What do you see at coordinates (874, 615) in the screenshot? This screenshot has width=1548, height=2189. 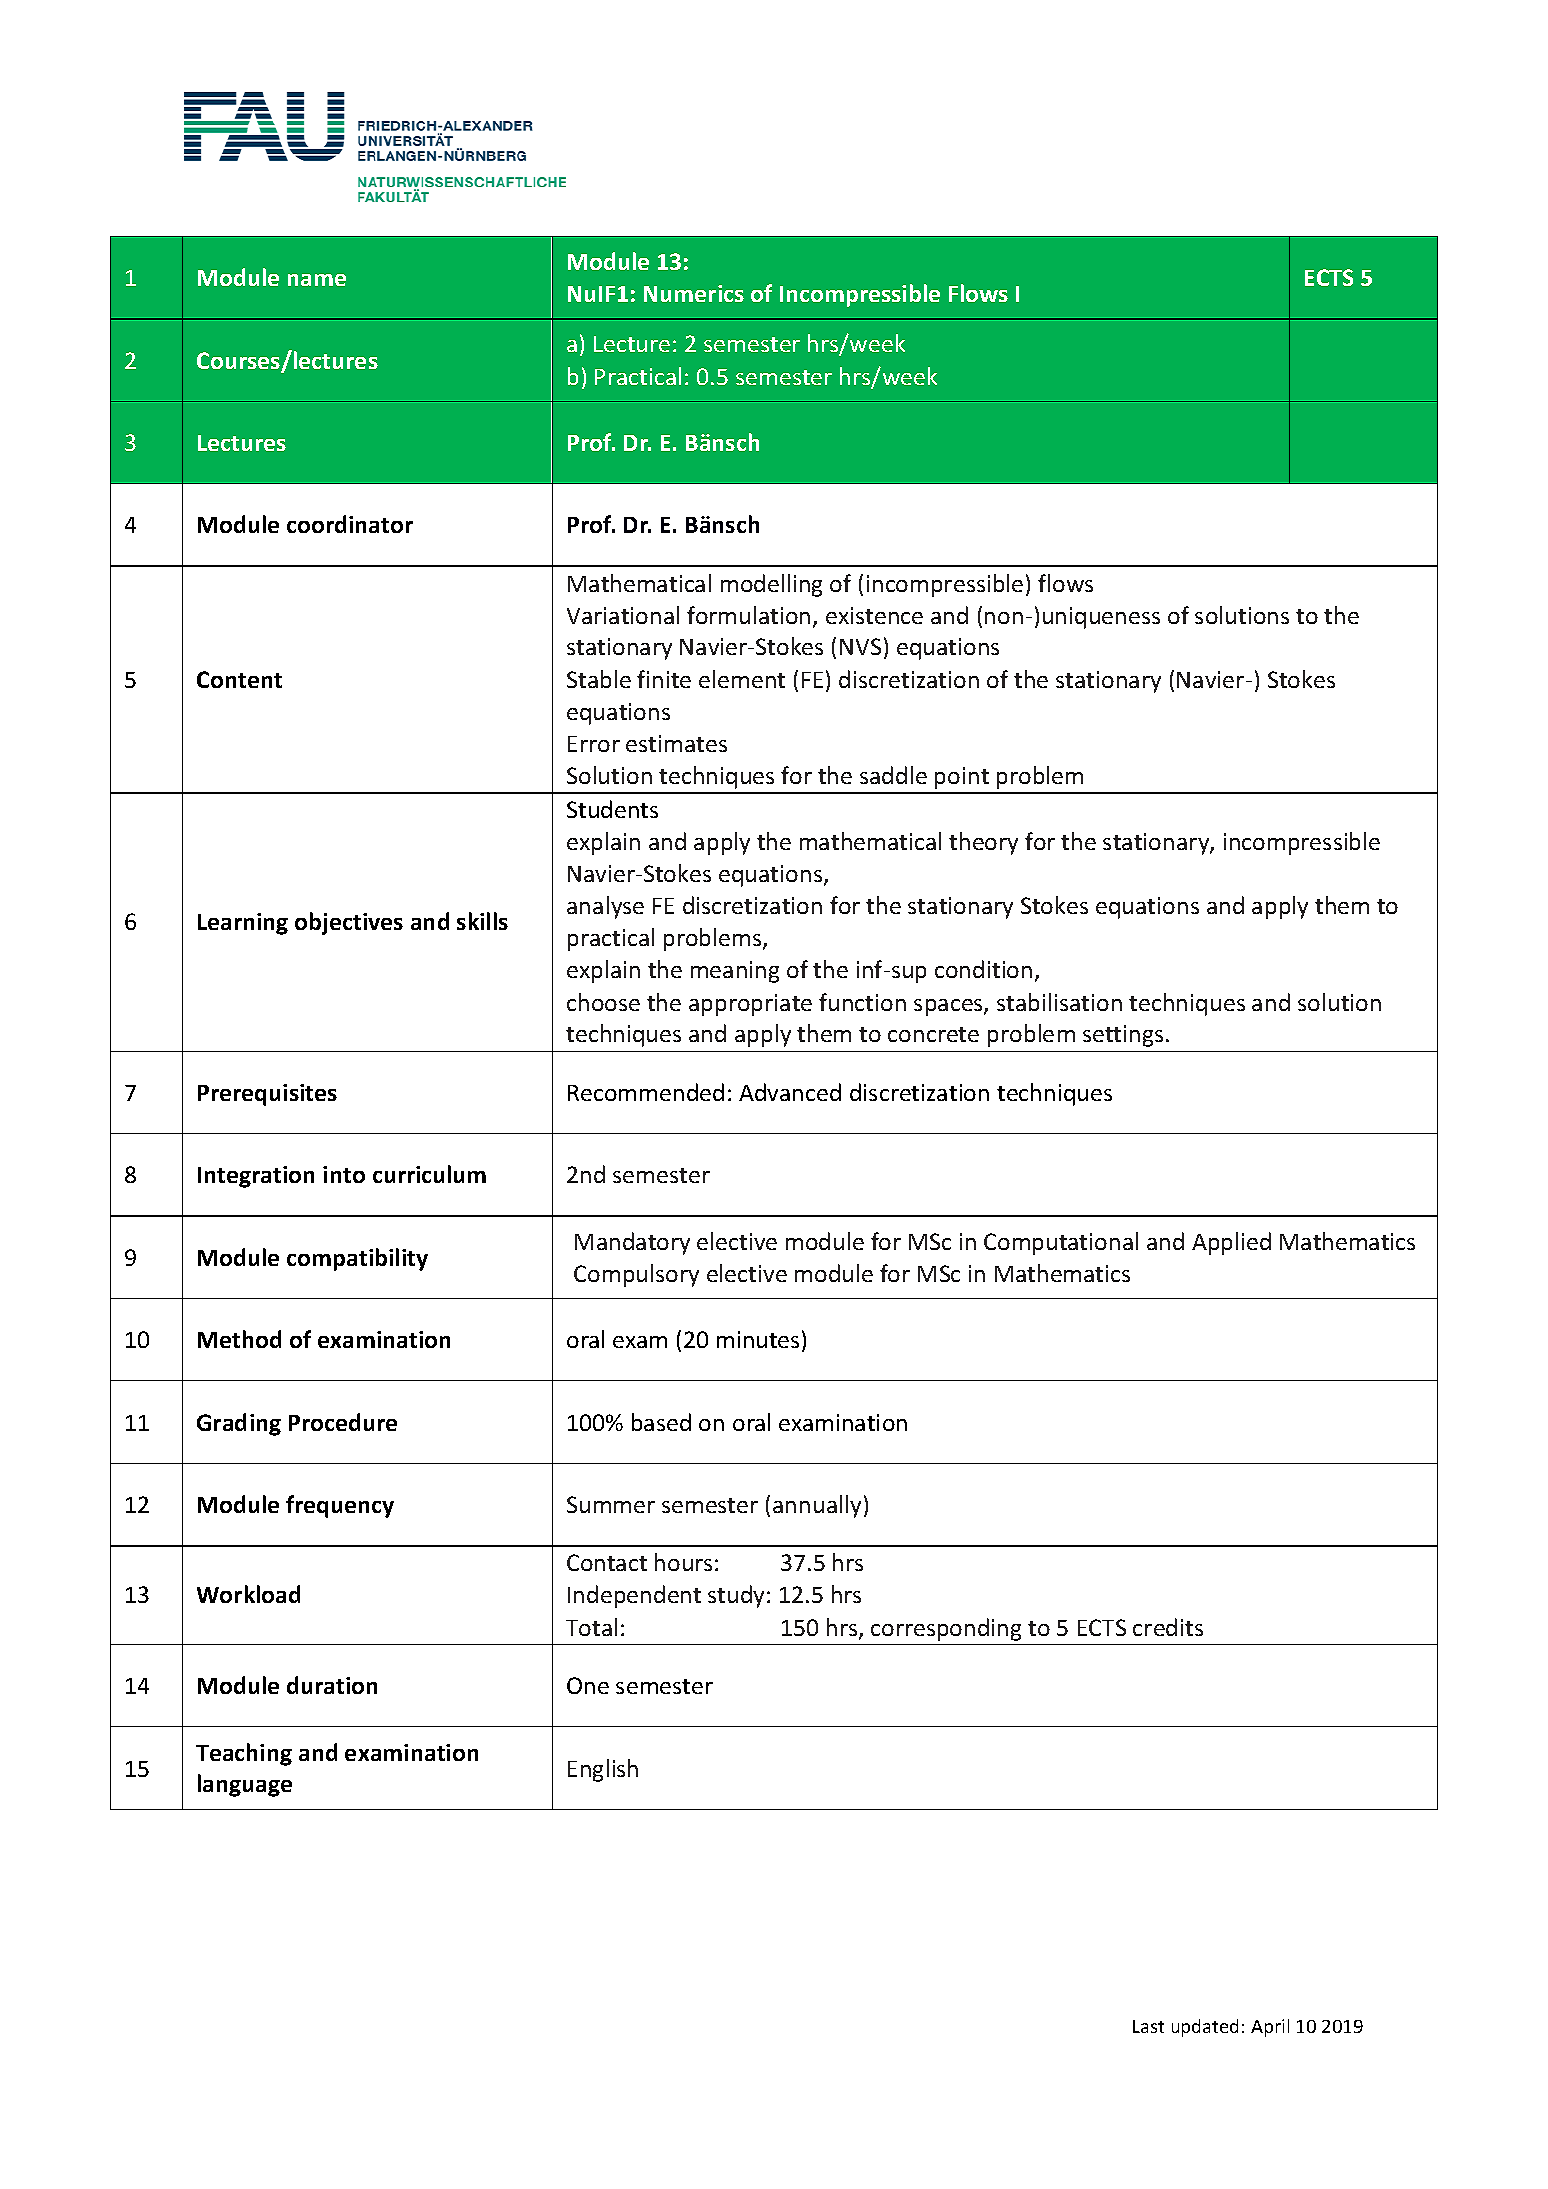 I see `existence` at bounding box center [874, 615].
